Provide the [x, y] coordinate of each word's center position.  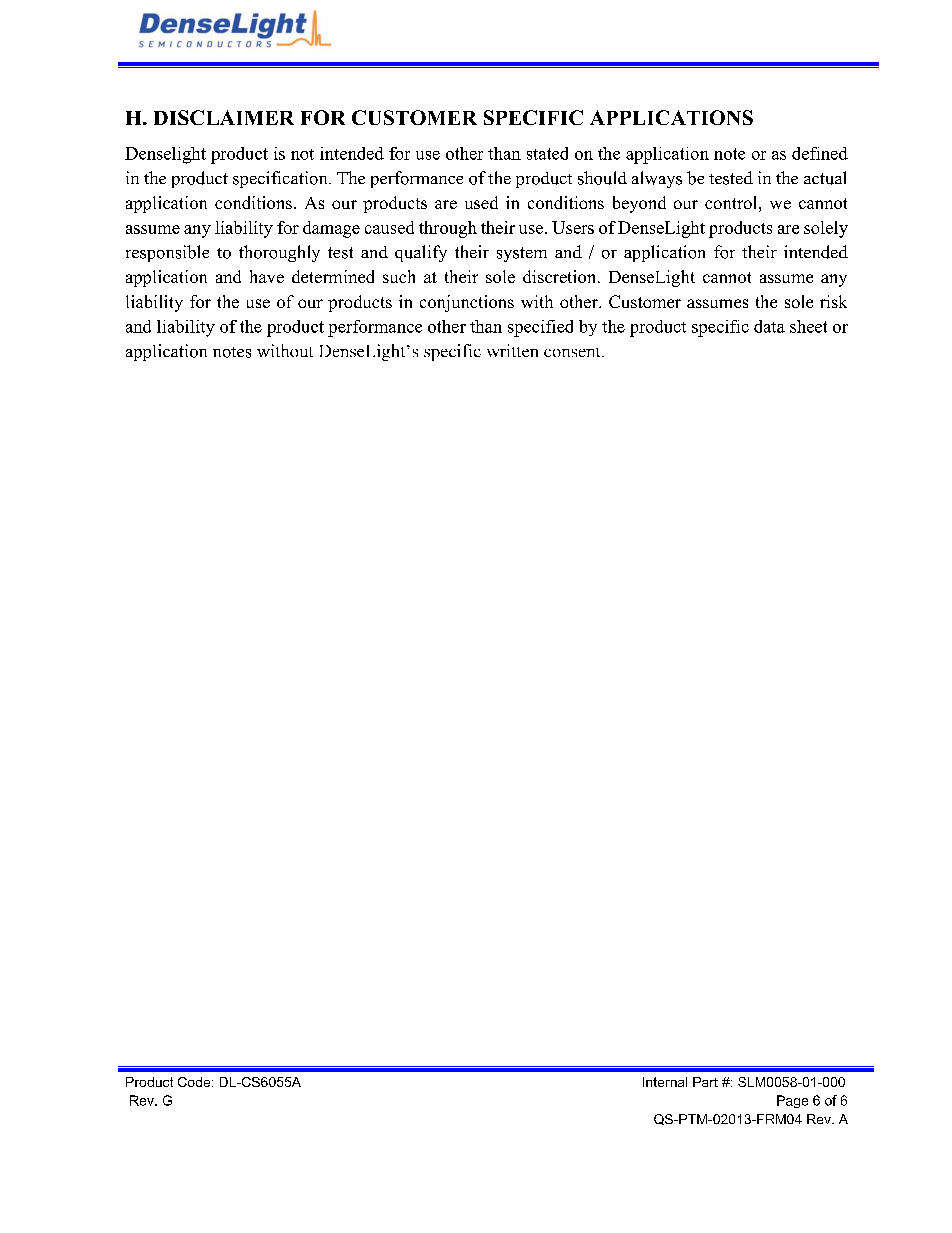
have [267, 276]
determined [333, 276]
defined [820, 153]
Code [195, 1082]
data [769, 326]
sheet [808, 326]
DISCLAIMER [224, 117]
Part [705, 1082]
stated [547, 153]
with [537, 301]
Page [792, 1101]
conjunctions [467, 303]
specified [540, 328]
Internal [665, 1082]
